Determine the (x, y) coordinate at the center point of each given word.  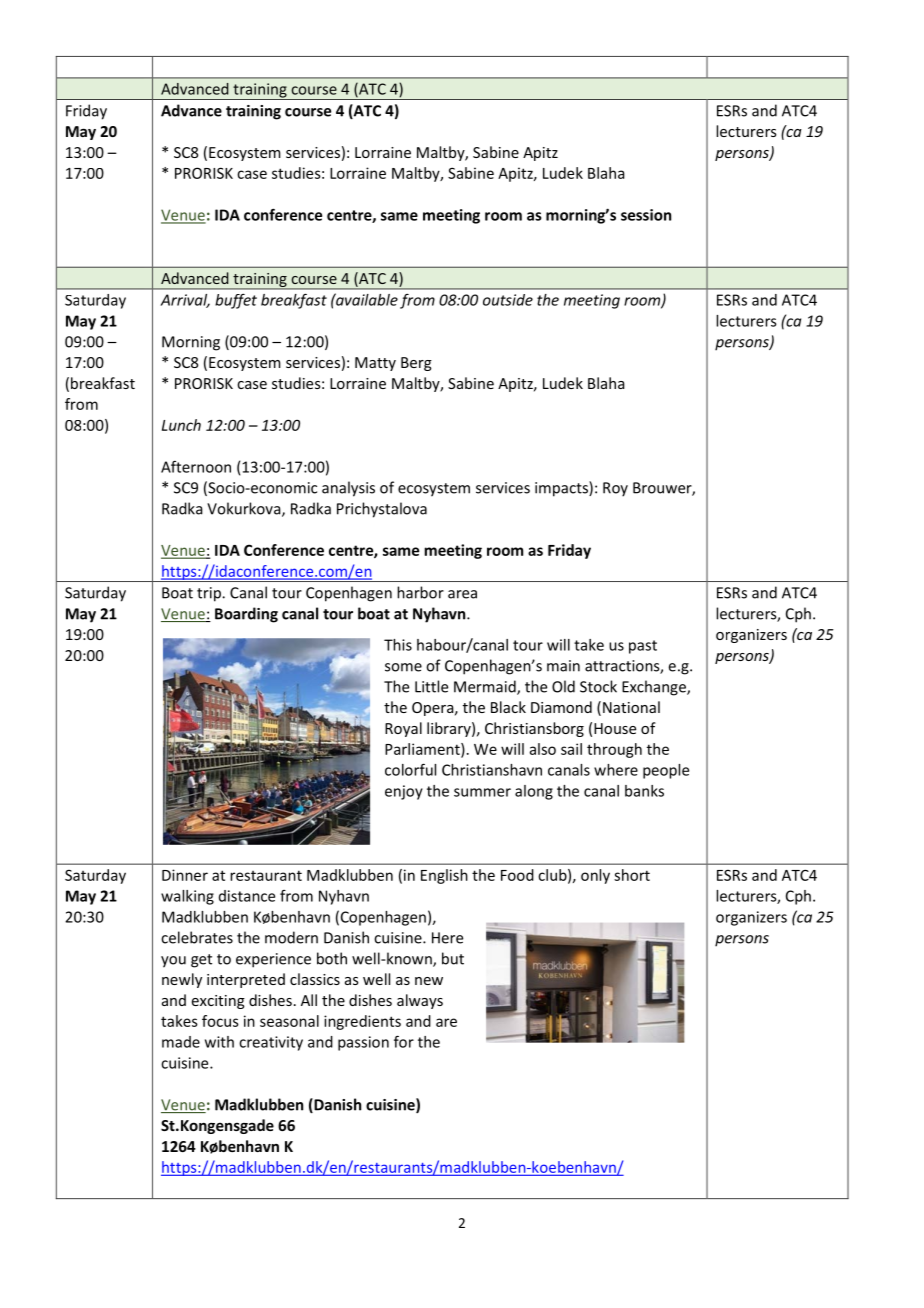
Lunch (181, 425)
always (420, 1001)
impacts (562, 489)
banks (644, 791)
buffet (236, 301)
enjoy (404, 792)
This (398, 645)
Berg (416, 364)
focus (220, 1021)
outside (508, 300)
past (643, 647)
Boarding (246, 615)
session (646, 215)
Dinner (185, 875)
